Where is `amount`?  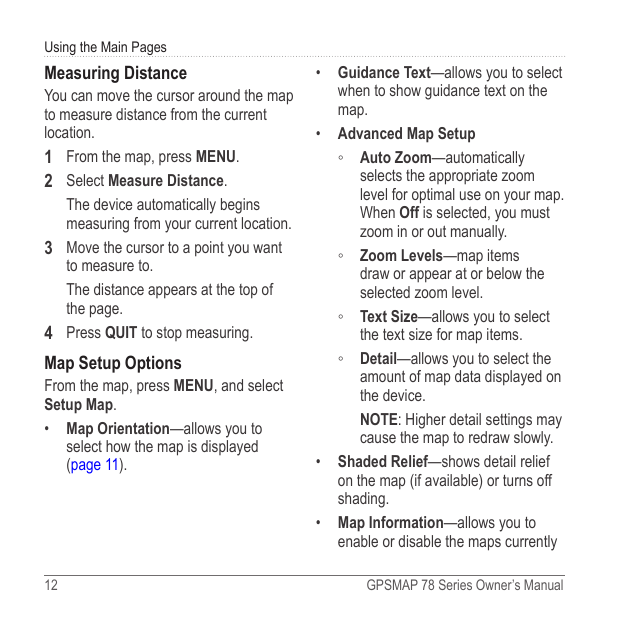
amount is located at coordinates (382, 376).
